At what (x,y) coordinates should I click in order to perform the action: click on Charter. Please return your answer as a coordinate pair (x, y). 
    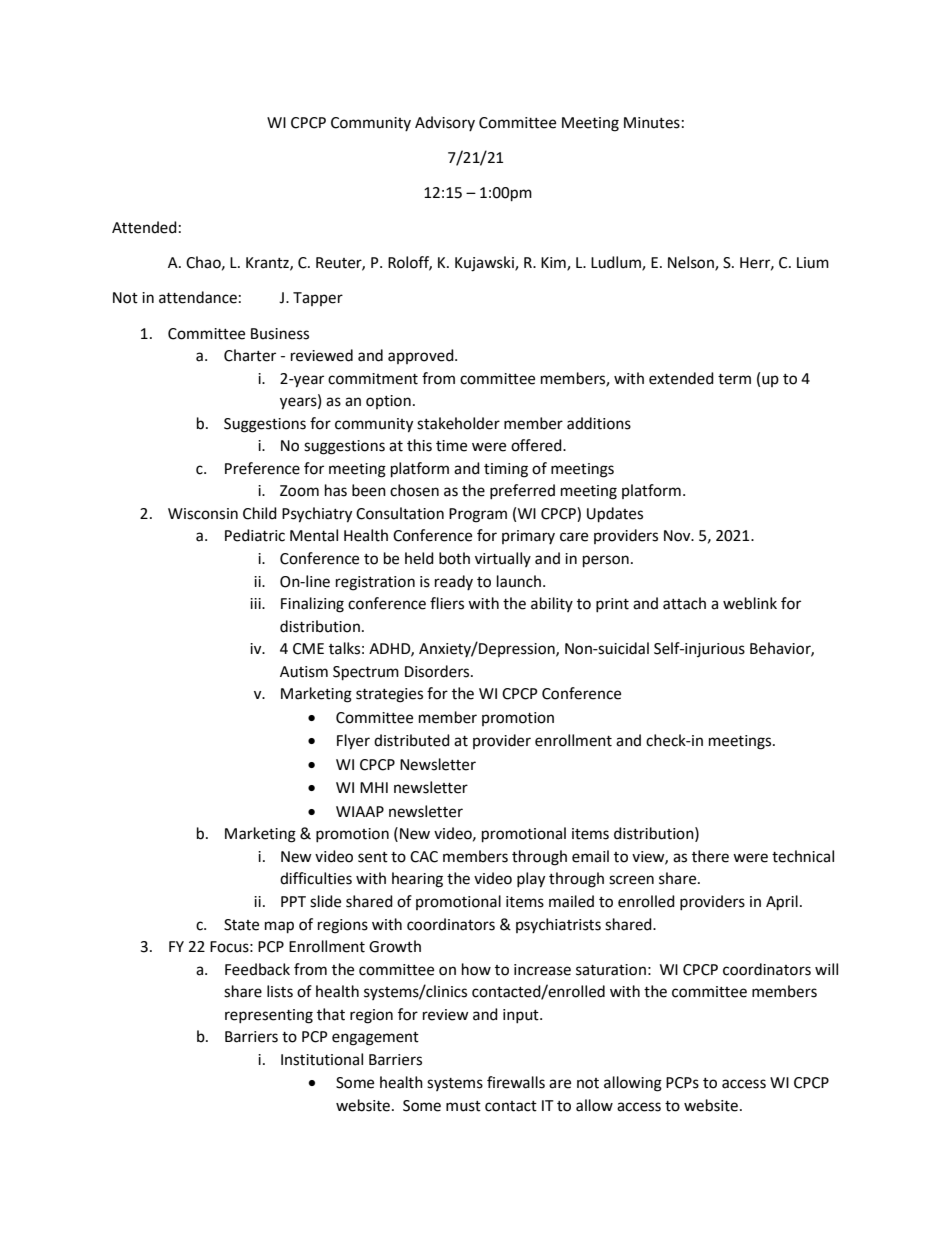
    Looking at the image, I should click on (250, 355).
